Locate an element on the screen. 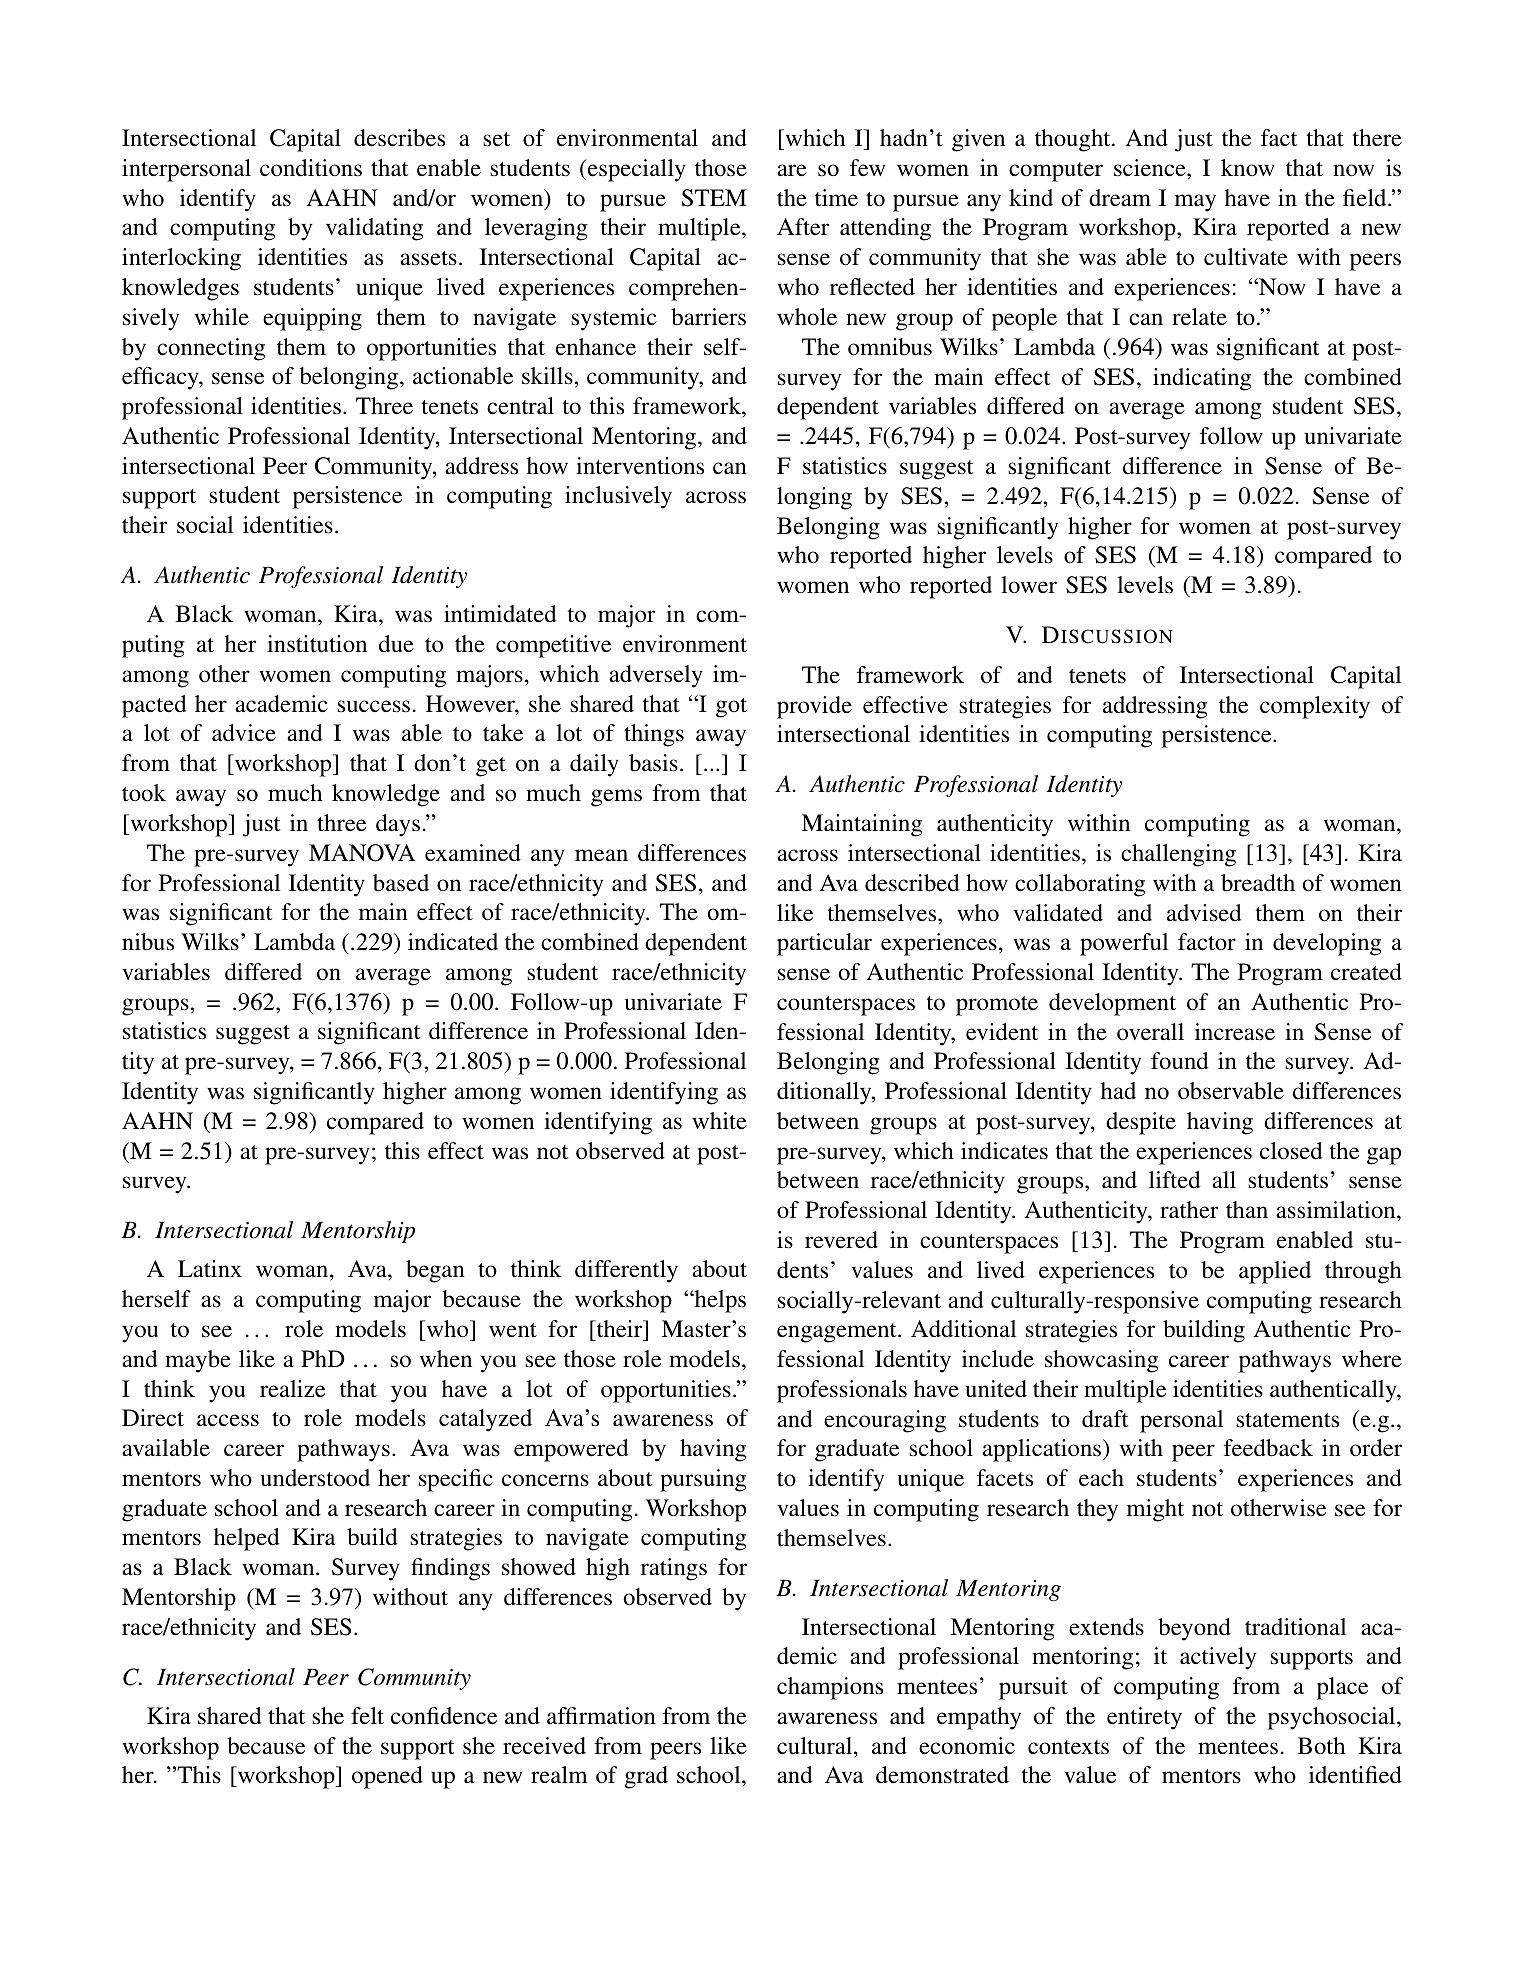 The image size is (1524, 1972). After is located at coordinates (803, 226).
